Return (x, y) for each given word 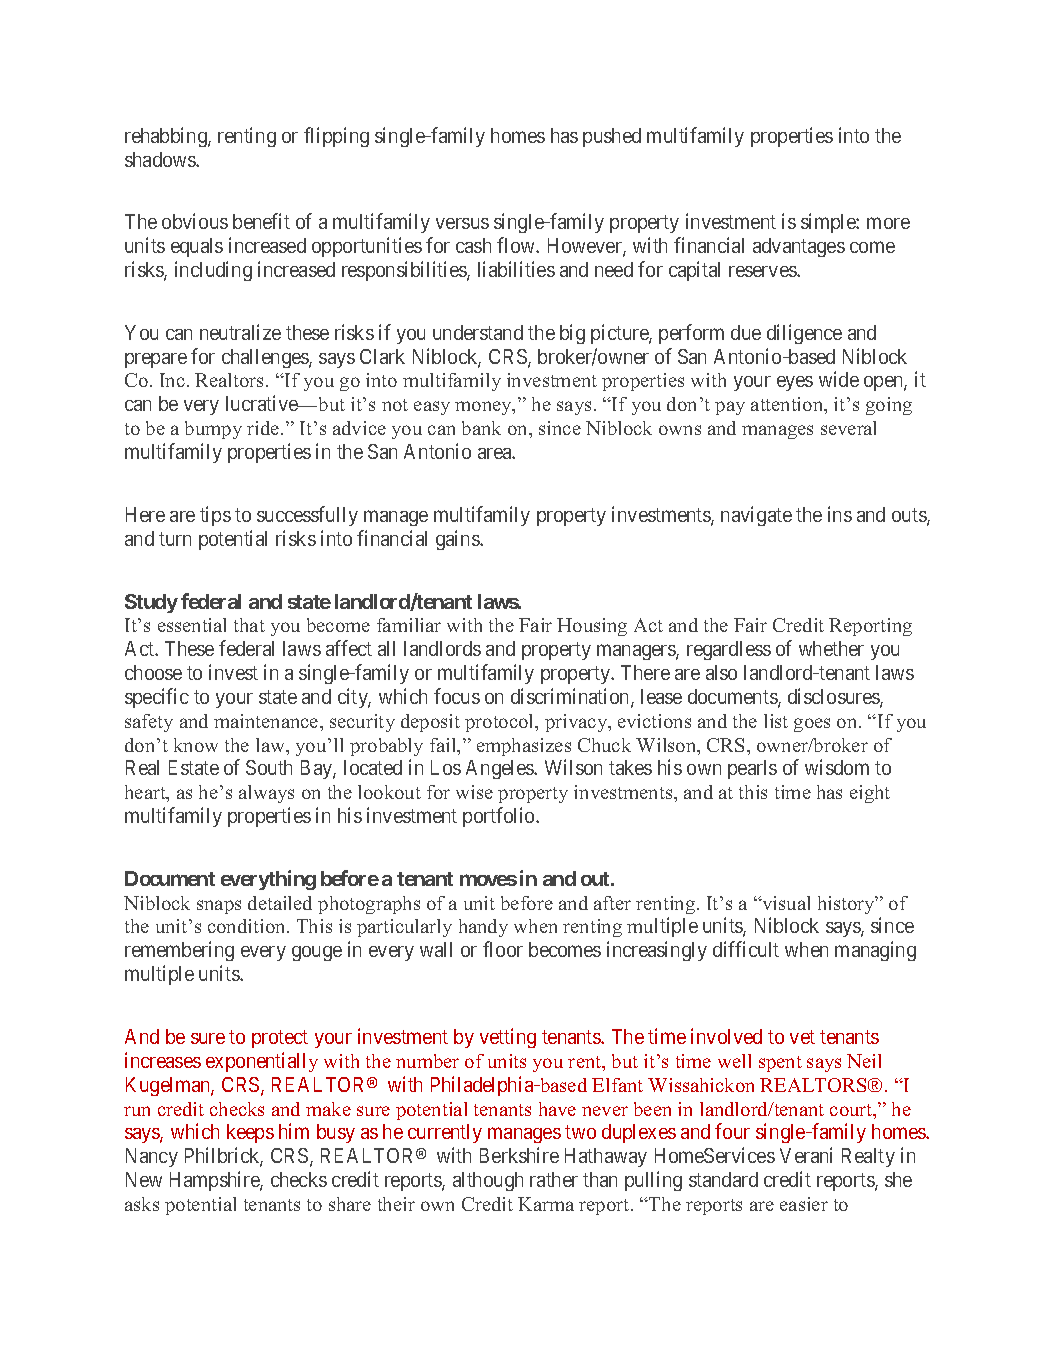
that (249, 625)
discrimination (571, 697)
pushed (612, 137)
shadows (161, 159)
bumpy (213, 430)
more (888, 223)
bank (481, 428)
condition (248, 926)
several (848, 428)
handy (483, 928)
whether (831, 648)
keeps (250, 1133)
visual (785, 903)
